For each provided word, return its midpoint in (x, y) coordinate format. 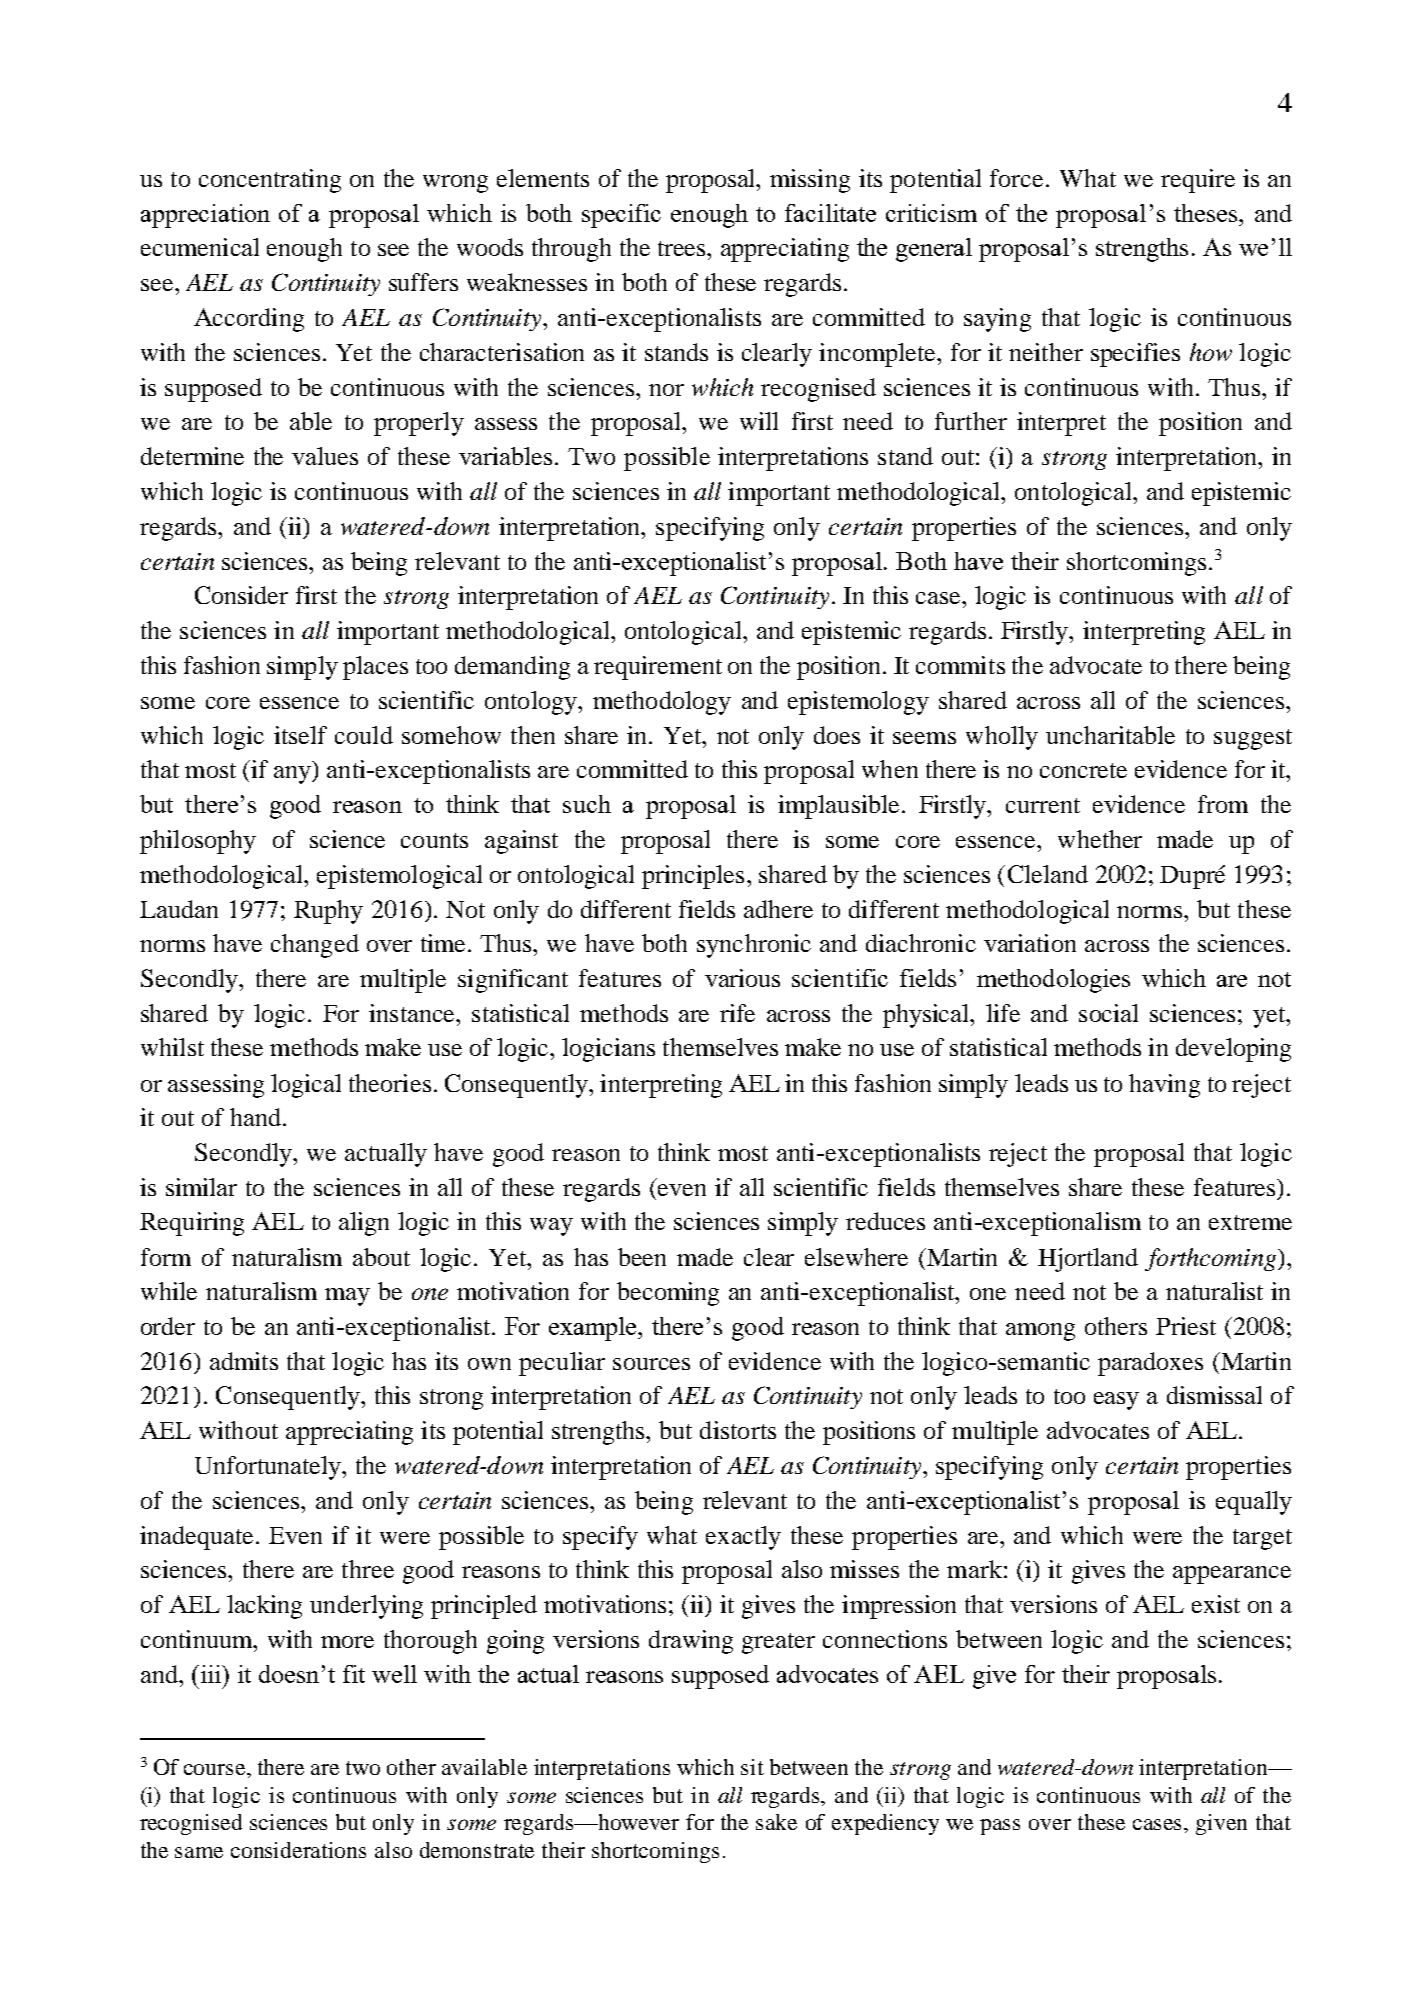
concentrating (270, 181)
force (1016, 178)
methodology (662, 703)
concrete (1083, 770)
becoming (668, 1294)
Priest (1186, 1326)
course (216, 1769)
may (347, 1297)
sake (776, 1822)
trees (683, 248)
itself (300, 735)
